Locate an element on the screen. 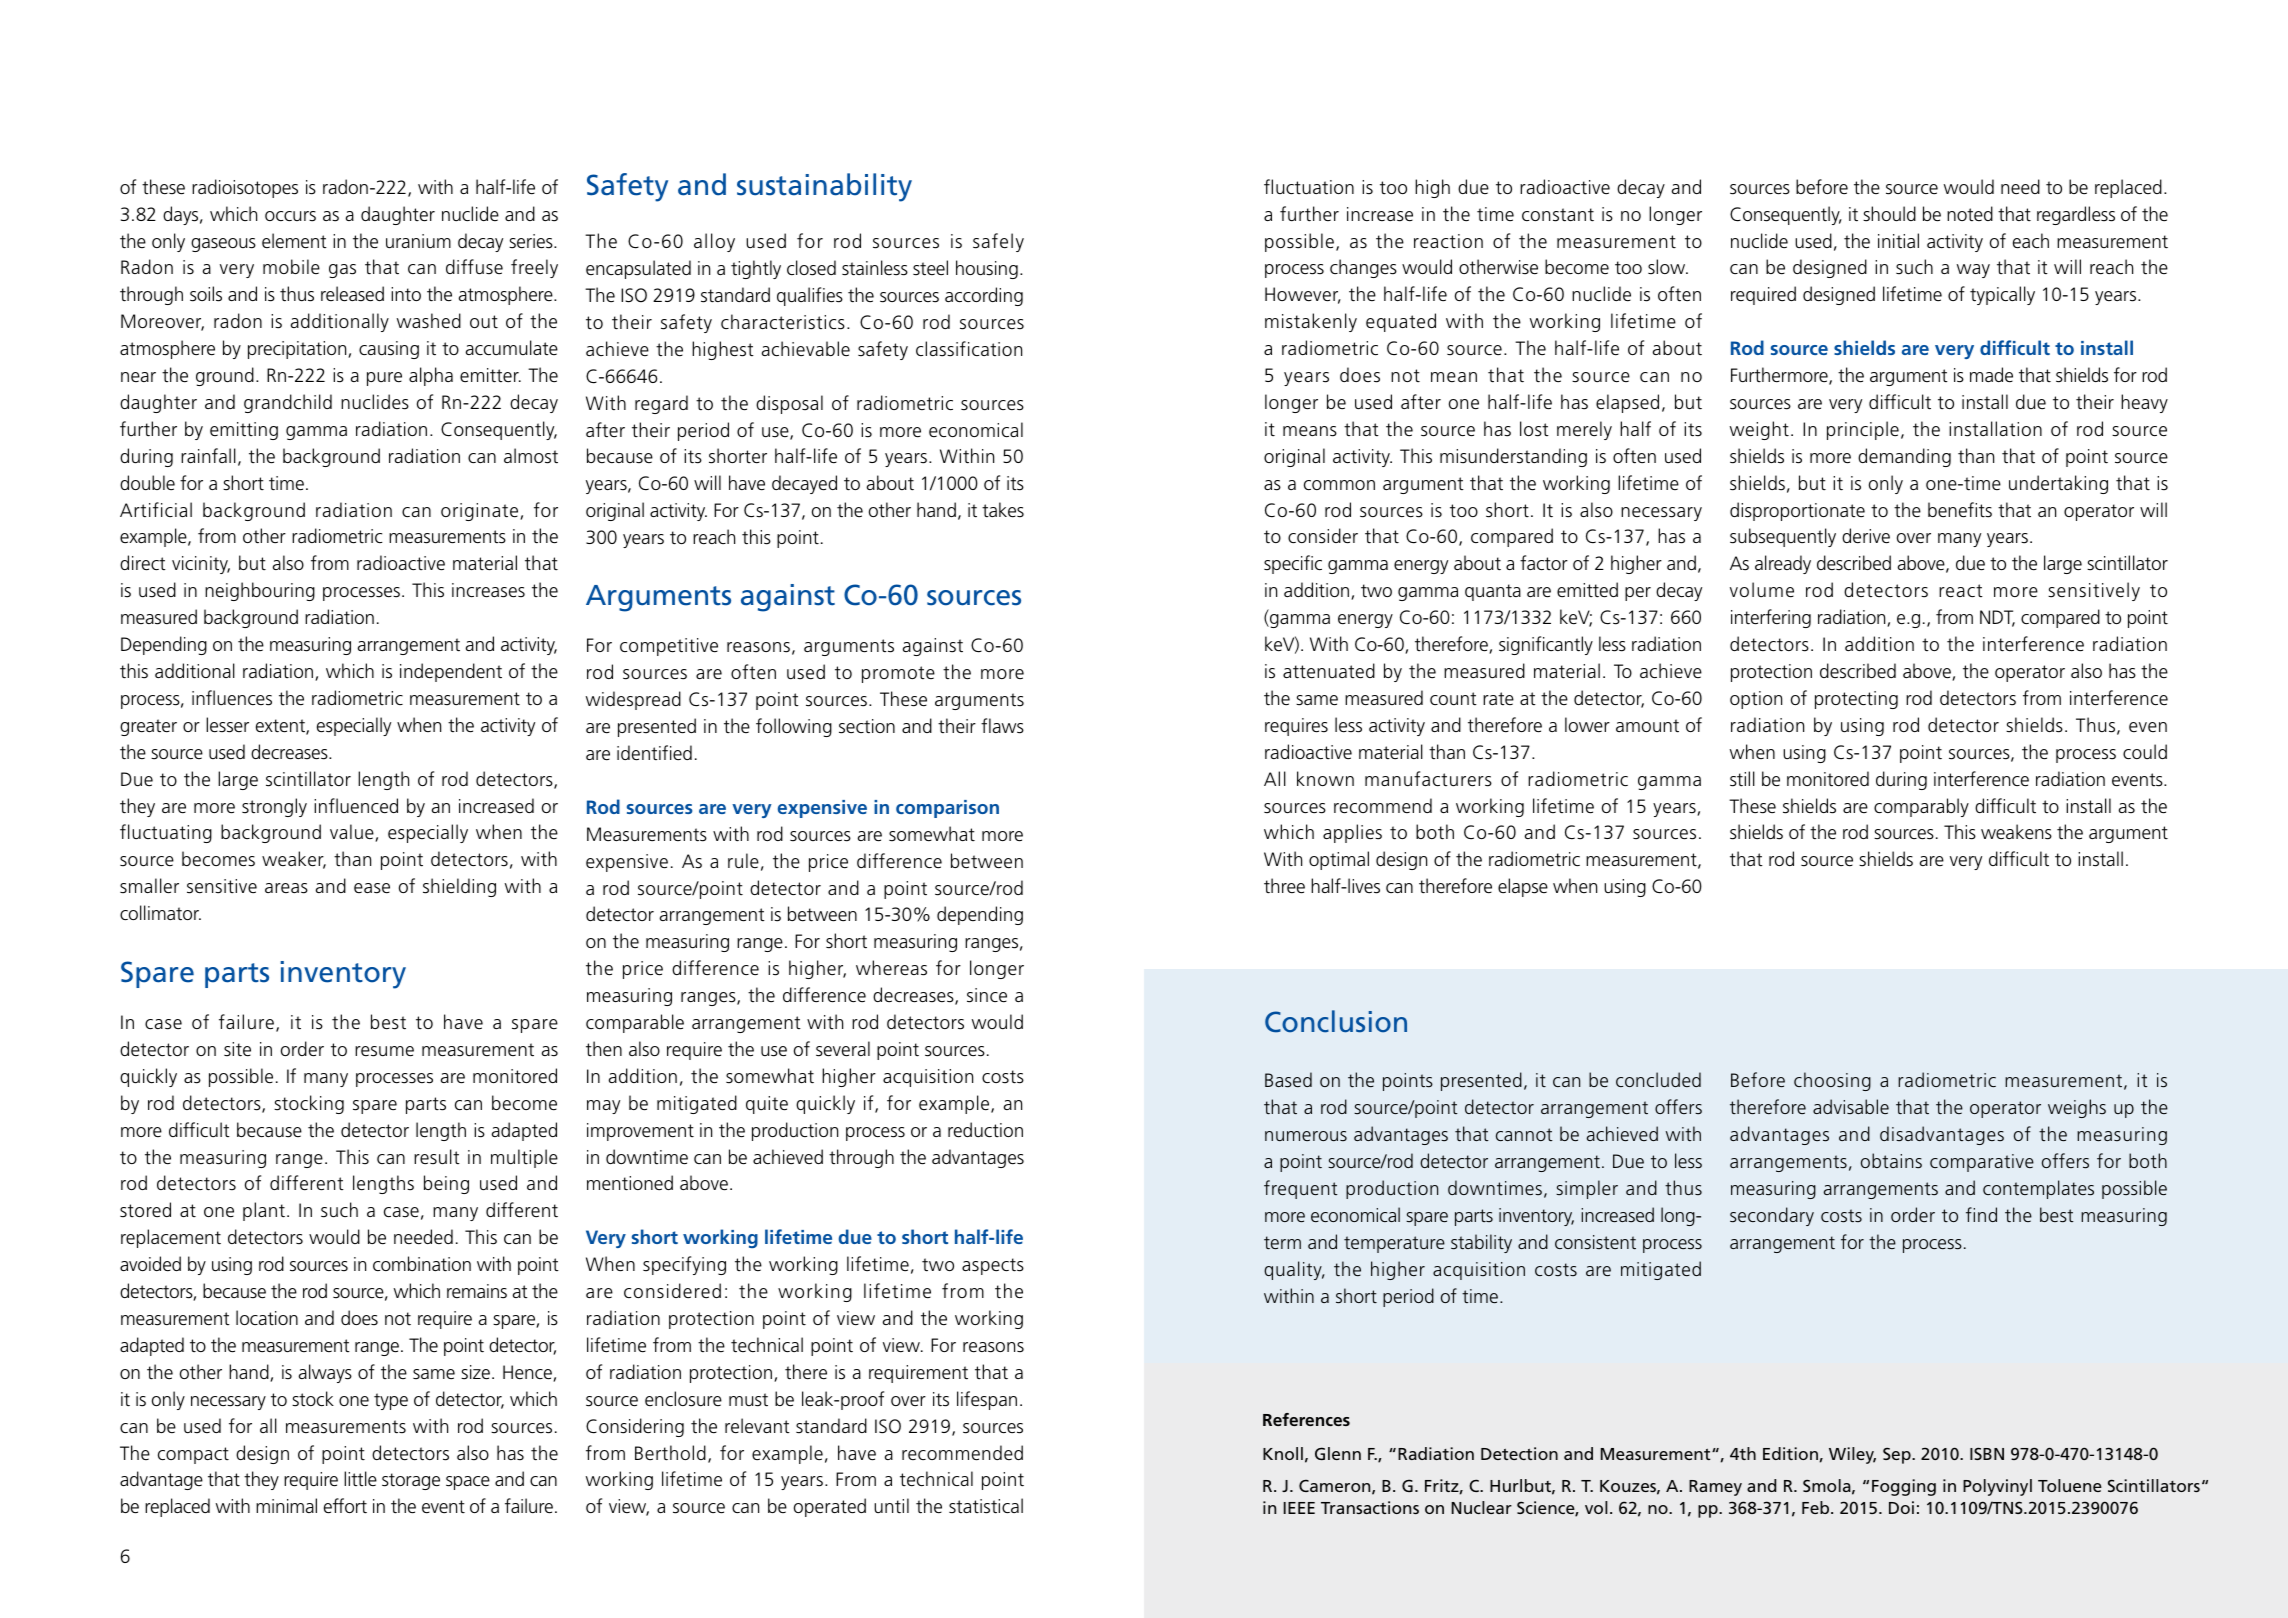 This screenshot has height=1618, width=2288. choosing is located at coordinates (1832, 1081).
